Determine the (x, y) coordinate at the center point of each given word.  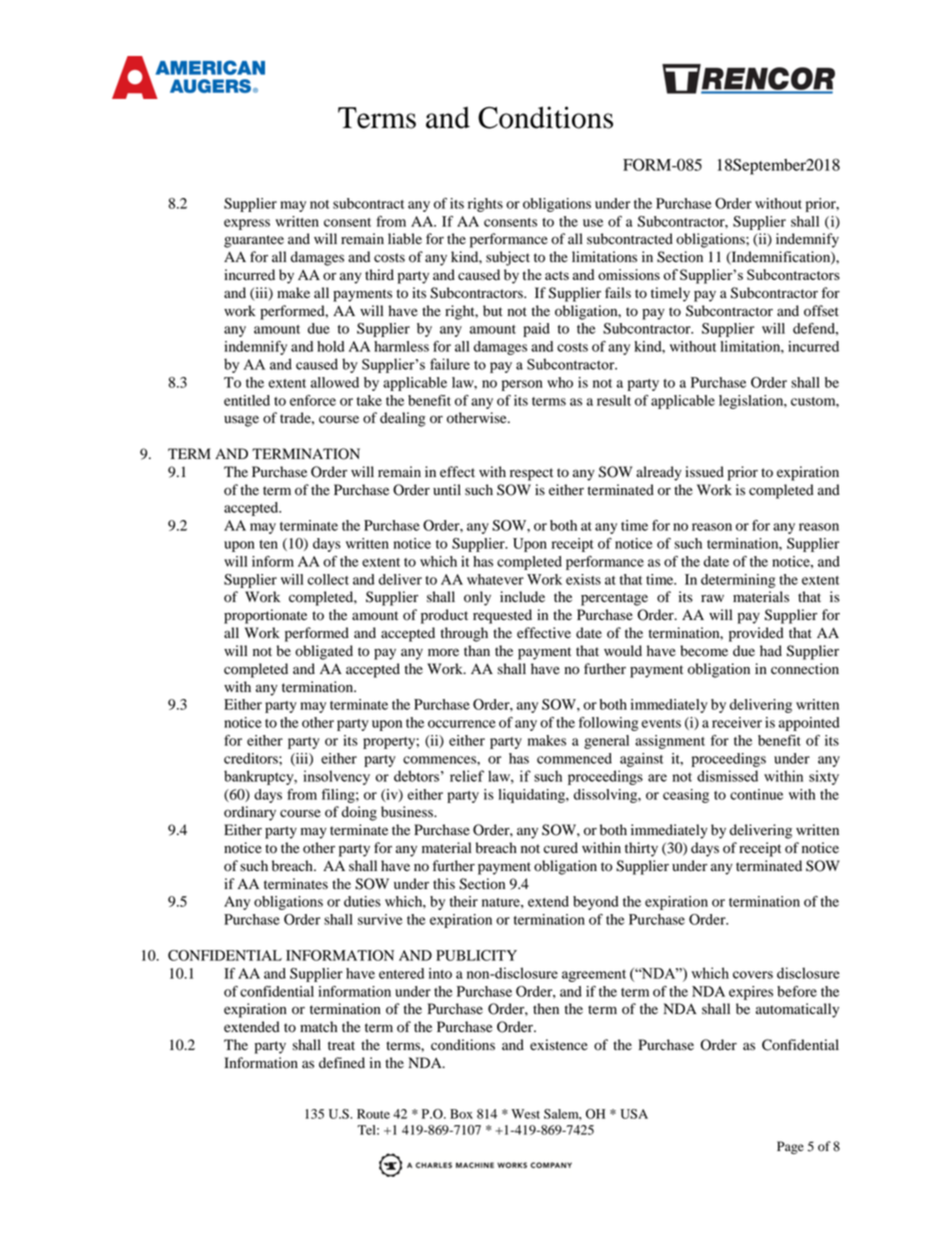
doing (359, 813)
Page (790, 1147)
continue (756, 794)
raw (712, 598)
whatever (495, 579)
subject (508, 258)
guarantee (254, 241)
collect (328, 579)
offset (821, 311)
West (525, 1114)
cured (561, 848)
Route (373, 1114)
